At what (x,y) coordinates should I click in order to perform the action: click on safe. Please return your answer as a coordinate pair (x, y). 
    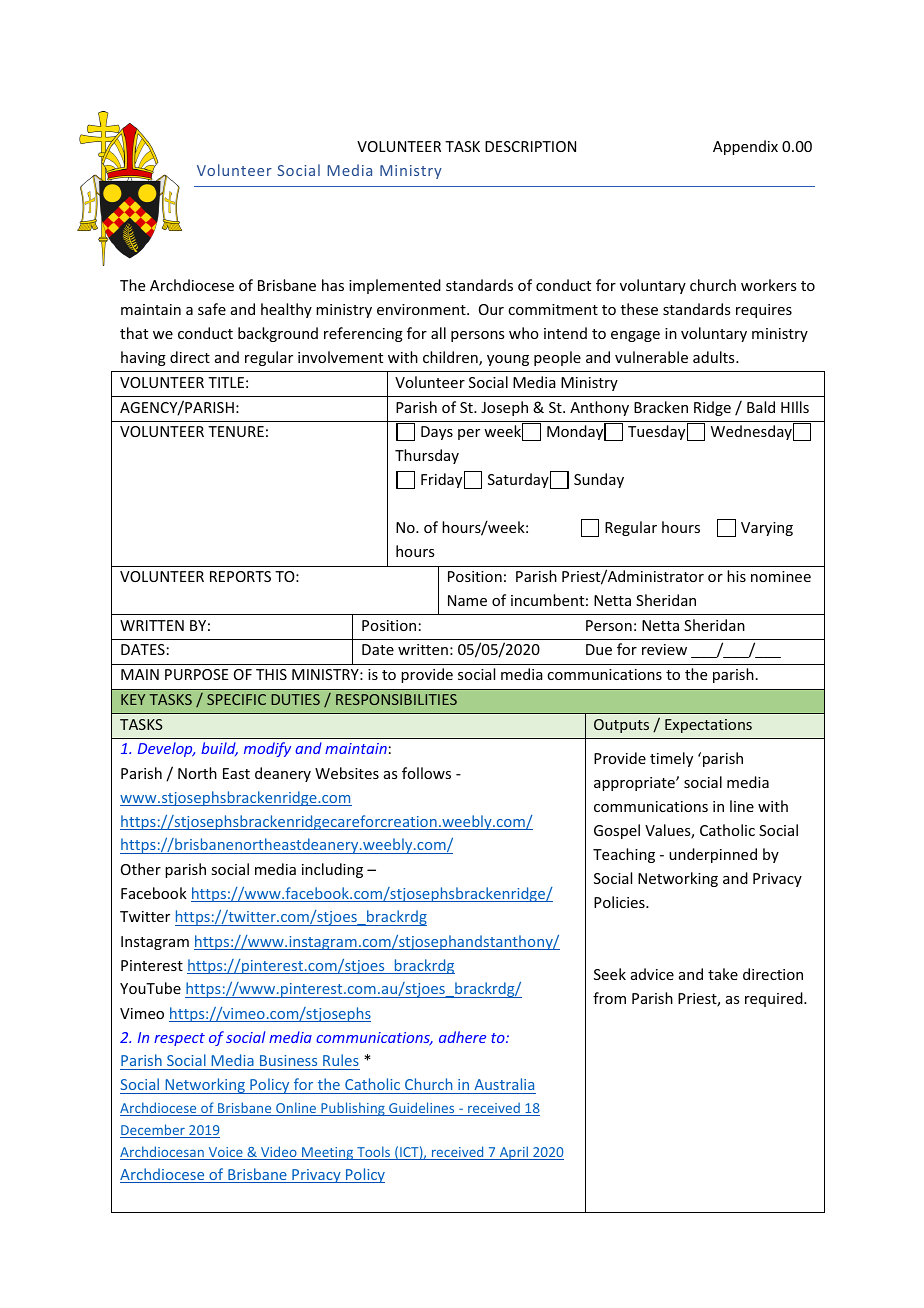
    Looking at the image, I should click on (212, 309).
